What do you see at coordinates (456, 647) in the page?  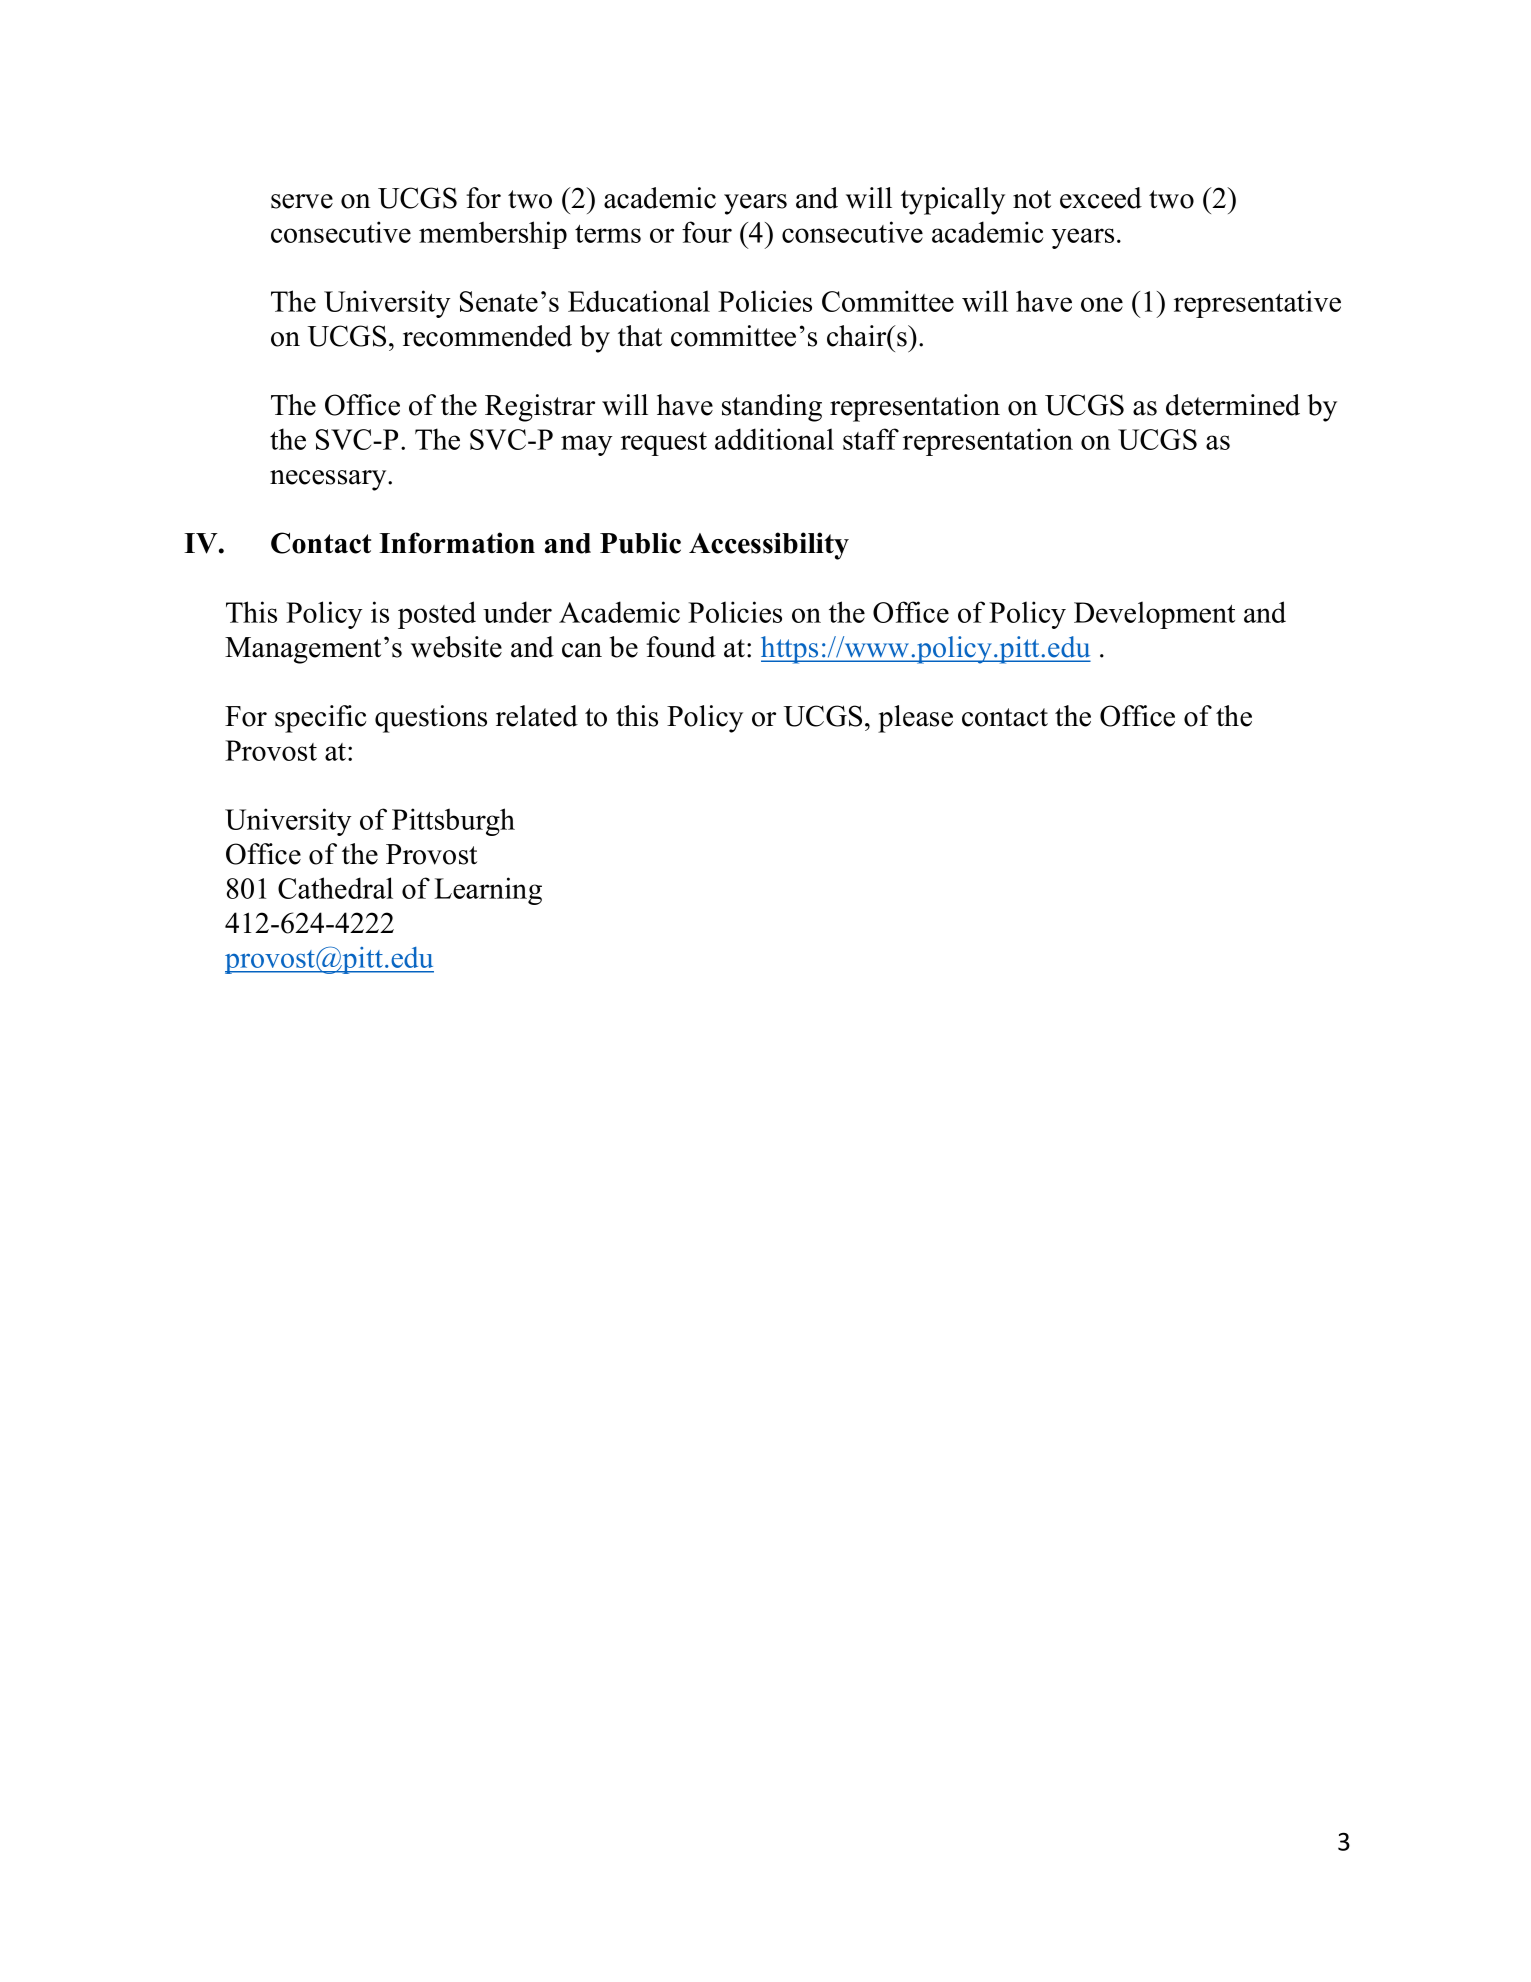 I see `website` at bounding box center [456, 647].
